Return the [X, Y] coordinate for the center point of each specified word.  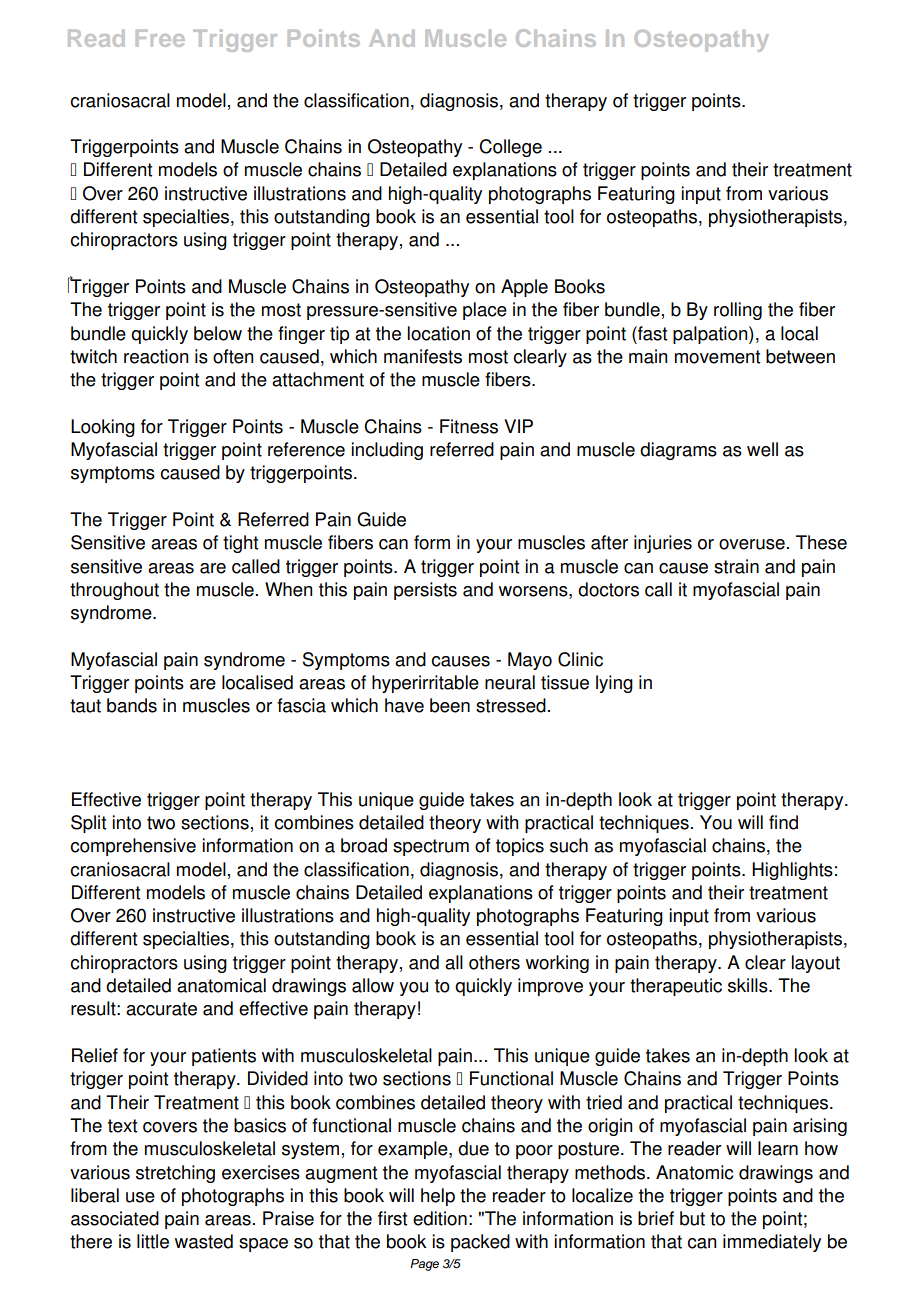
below [218, 333]
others [494, 962]
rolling [738, 311]
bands [132, 705]
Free [160, 38]
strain [736, 566]
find [783, 822]
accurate [161, 1009]
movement [717, 357]
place [485, 311]
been [450, 705]
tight [240, 544]
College [510, 148]
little [153, 1241]
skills [749, 985]
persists [425, 591]
